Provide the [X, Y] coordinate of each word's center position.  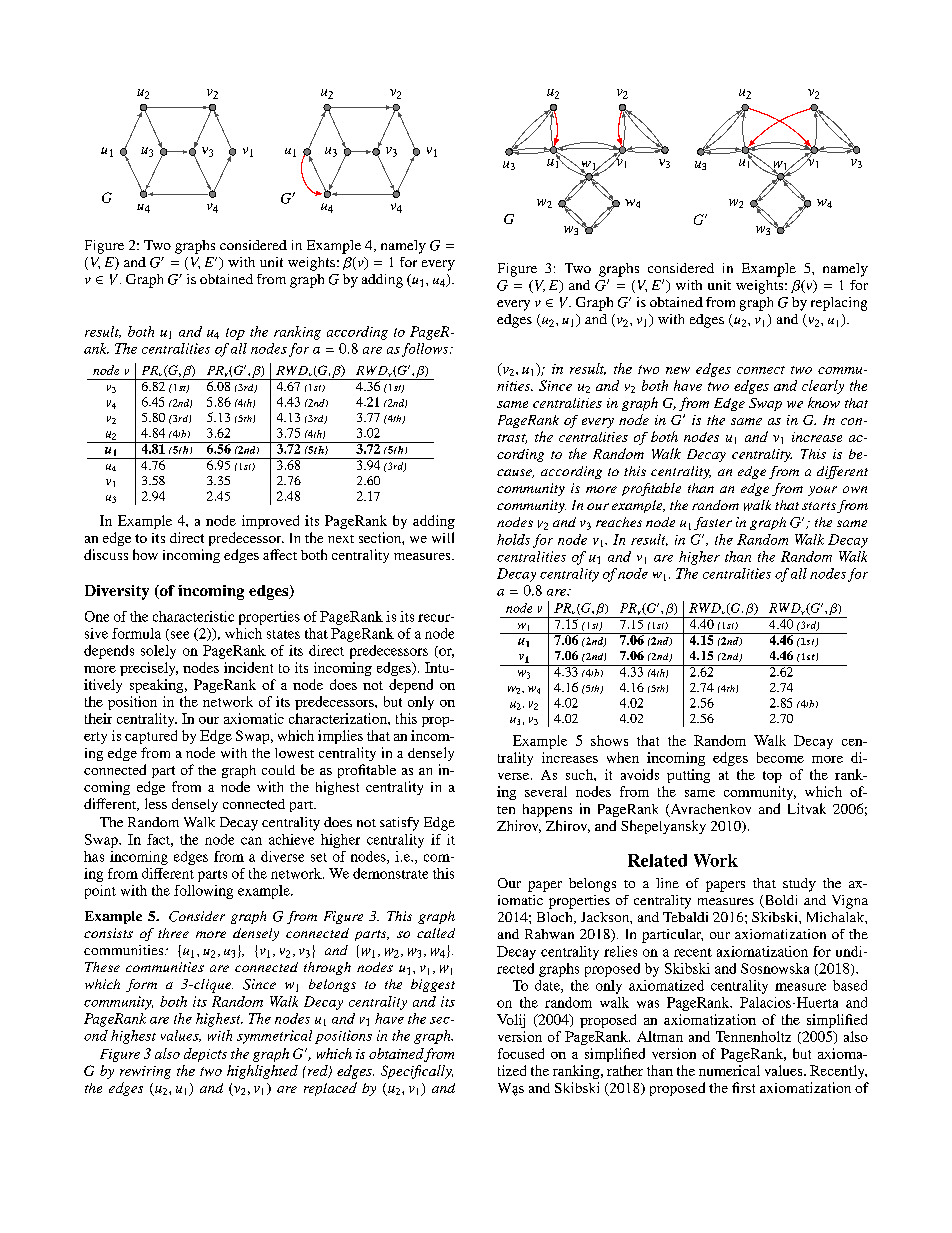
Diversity [117, 592]
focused [521, 1053]
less [156, 803]
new [678, 370]
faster [713, 523]
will [443, 537]
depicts [205, 1055]
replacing [839, 304]
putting [688, 776]
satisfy [399, 824]
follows [426, 350]
